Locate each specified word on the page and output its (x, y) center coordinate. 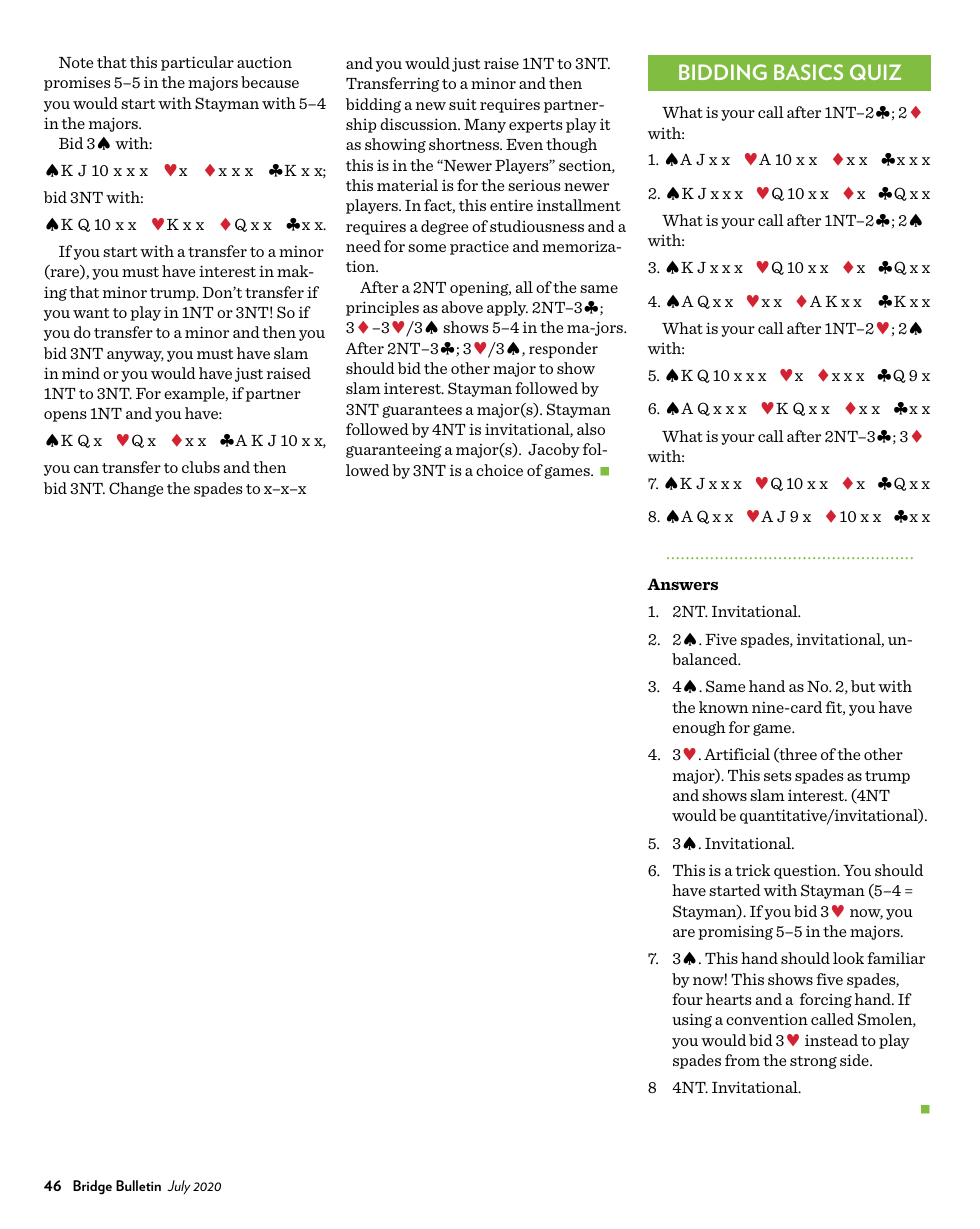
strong (813, 1062)
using (692, 1020)
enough (699, 728)
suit (463, 104)
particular (197, 63)
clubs (201, 467)
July (179, 1187)
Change (136, 489)
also (591, 429)
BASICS (808, 72)
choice (499, 470)
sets (778, 776)
